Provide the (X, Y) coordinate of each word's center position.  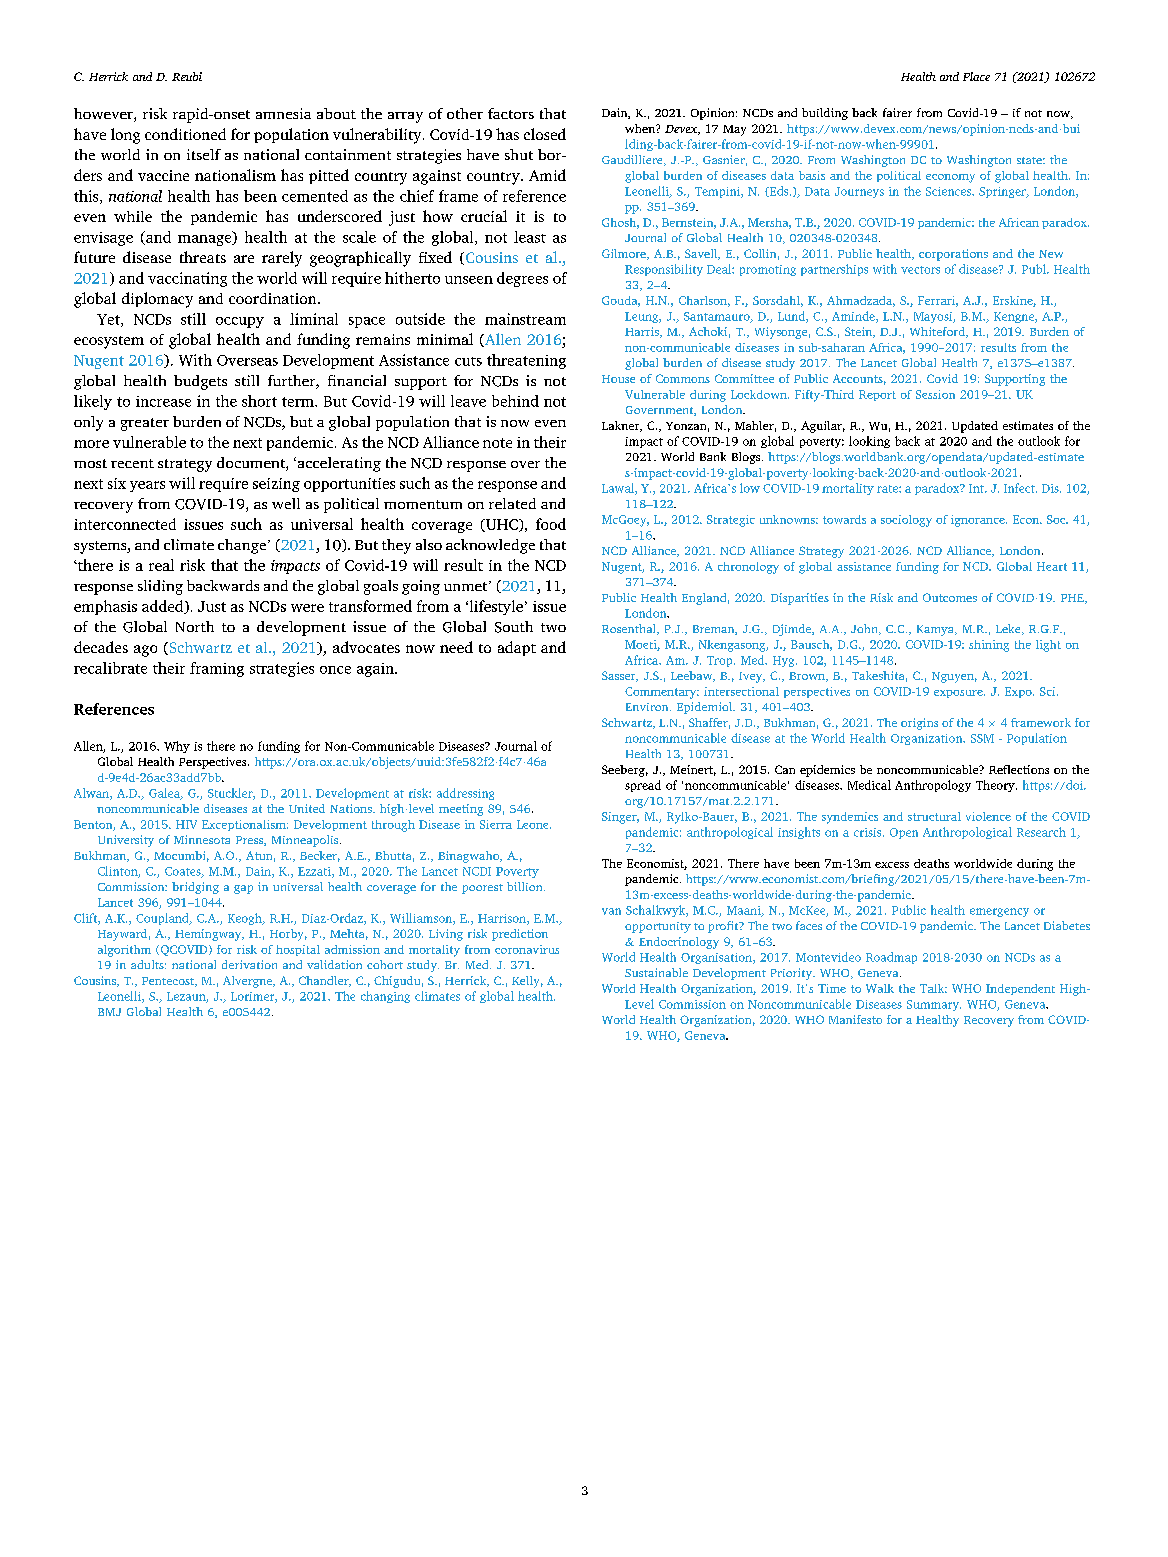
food (551, 524)
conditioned (185, 134)
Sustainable (656, 972)
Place (976, 76)
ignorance (979, 521)
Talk (933, 988)
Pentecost (169, 982)
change (242, 546)
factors (511, 113)
